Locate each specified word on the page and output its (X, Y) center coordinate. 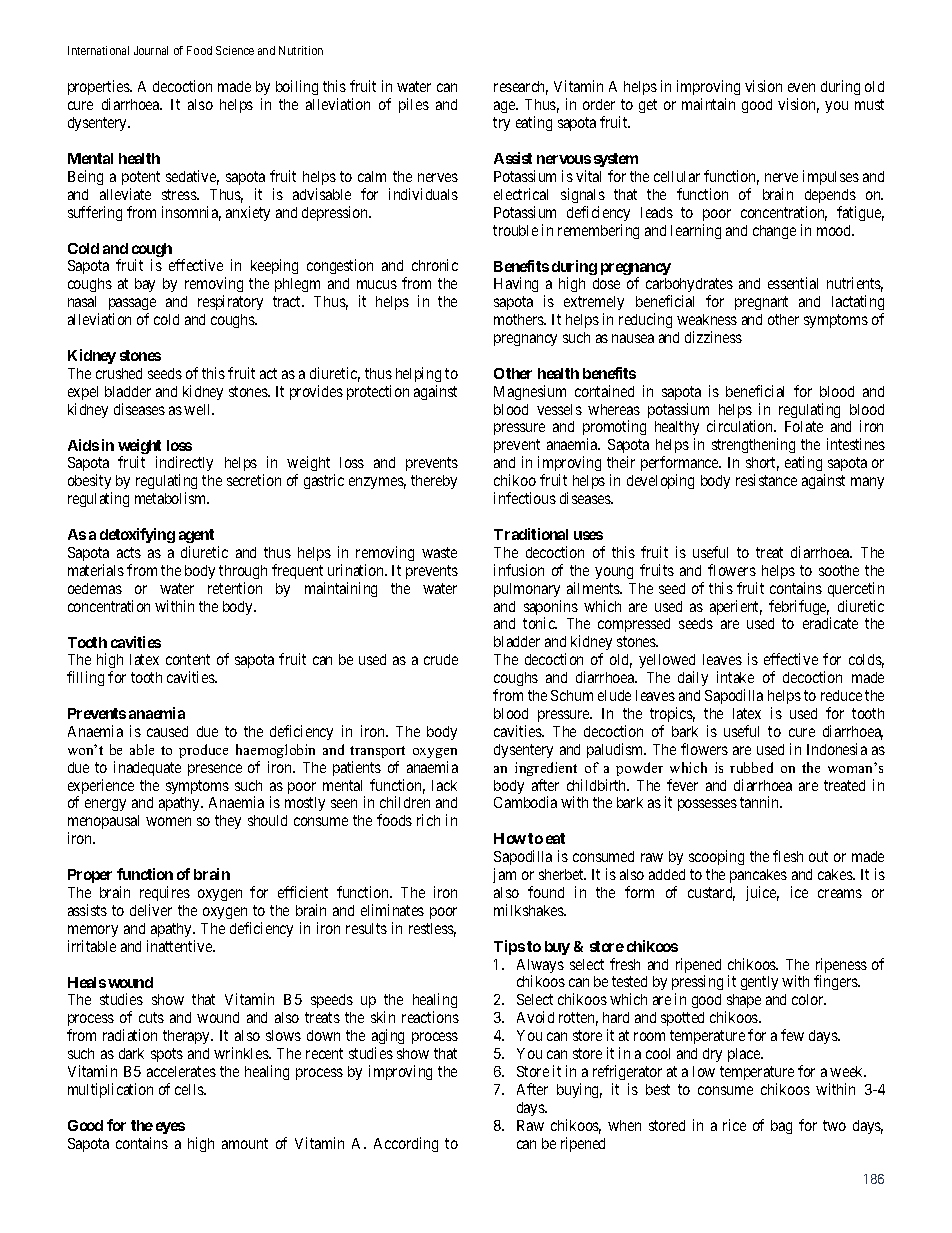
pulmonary (527, 590)
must (869, 104)
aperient (736, 607)
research (521, 88)
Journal (151, 50)
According (406, 1144)
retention (235, 588)
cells (190, 1089)
